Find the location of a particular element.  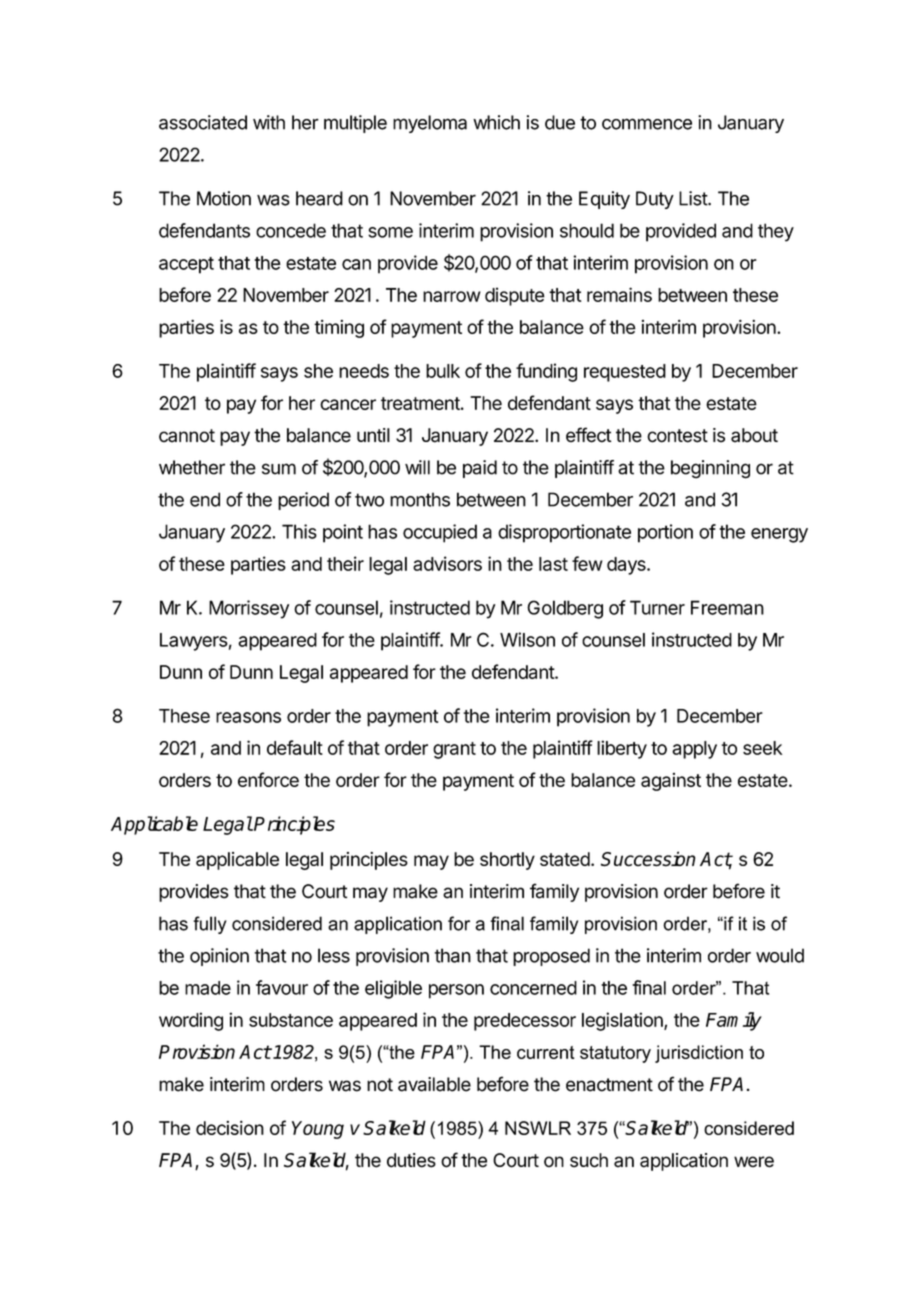

requested is located at coordinates (625, 373).
